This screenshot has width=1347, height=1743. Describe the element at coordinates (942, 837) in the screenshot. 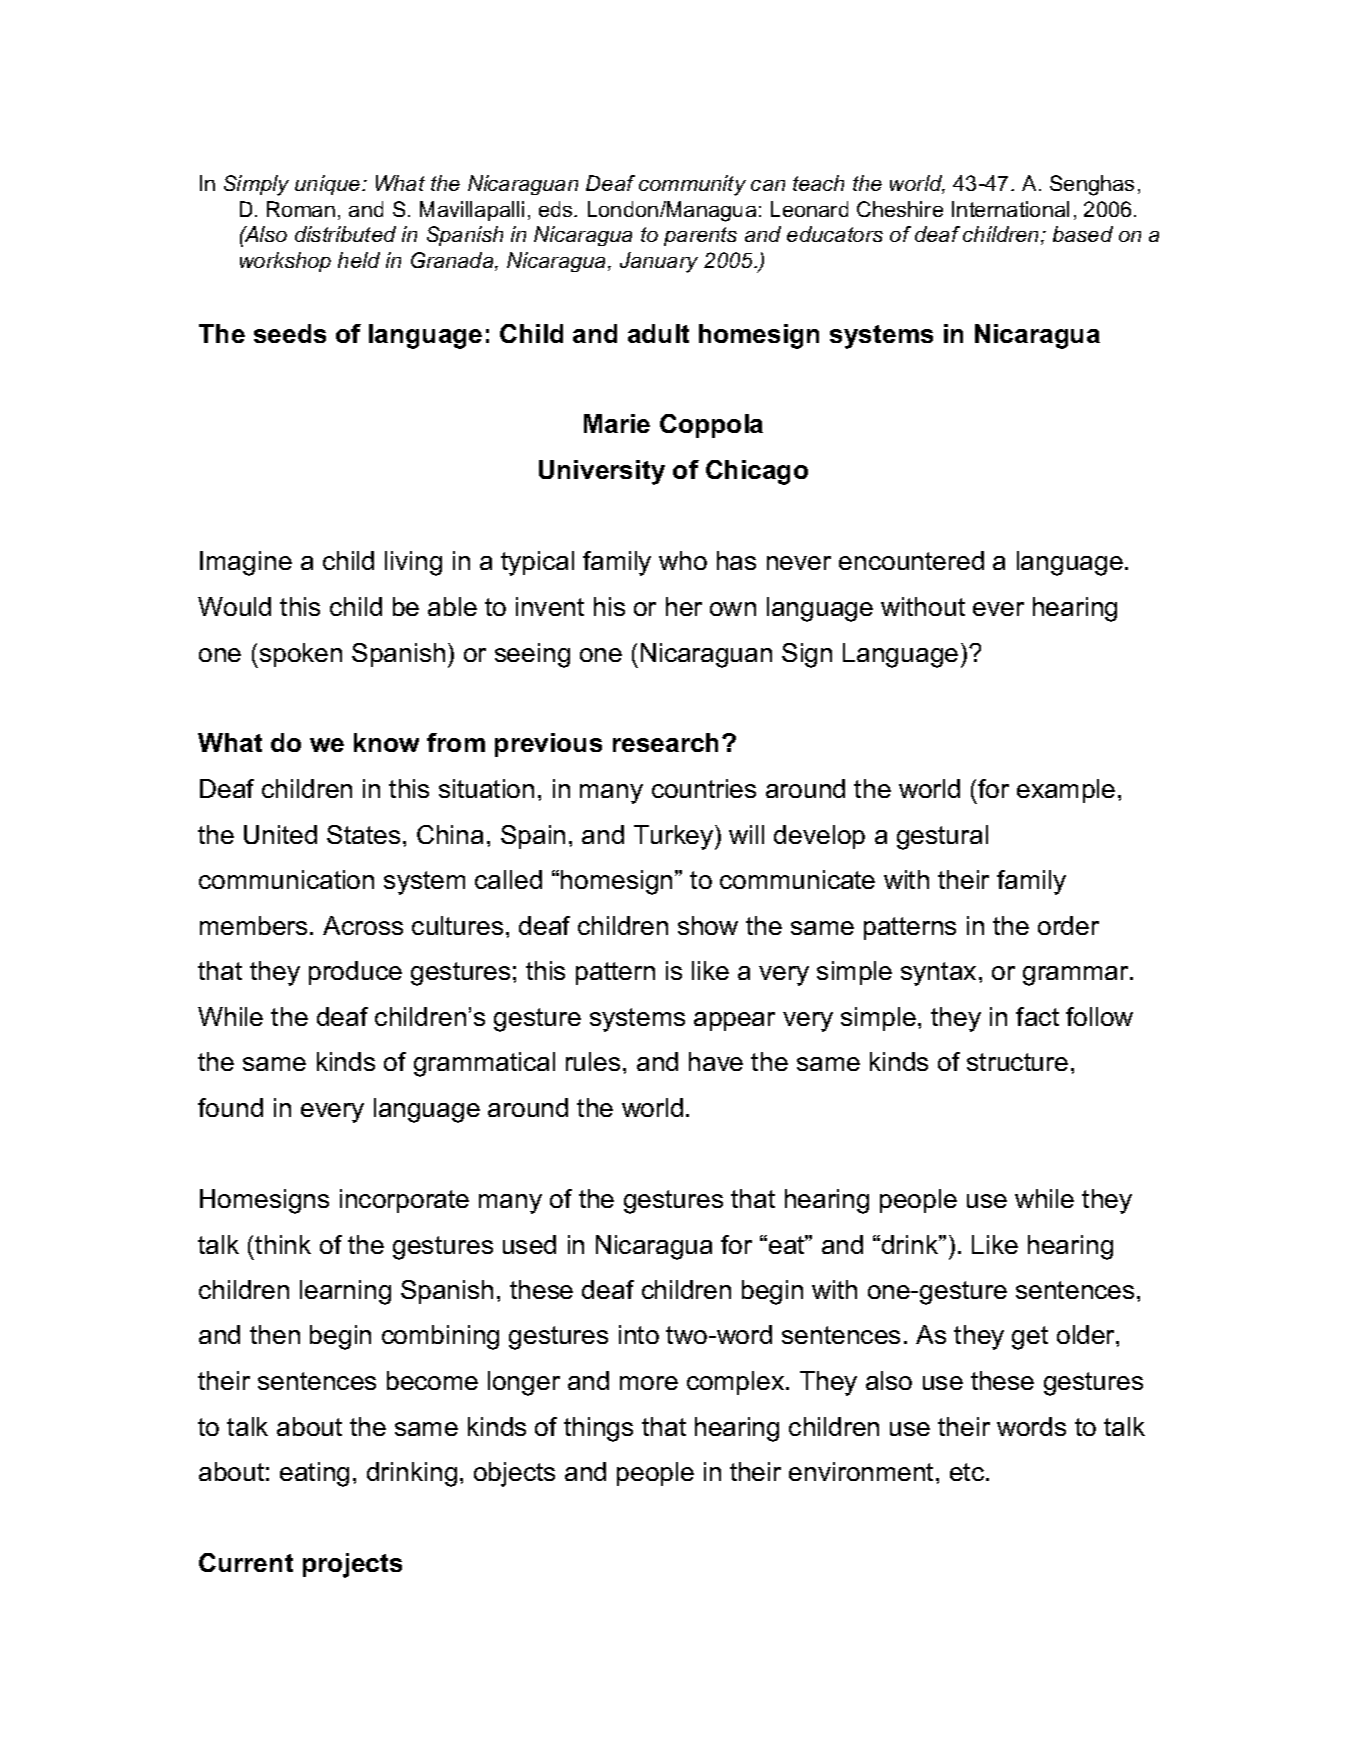

I see `gestural` at that location.
